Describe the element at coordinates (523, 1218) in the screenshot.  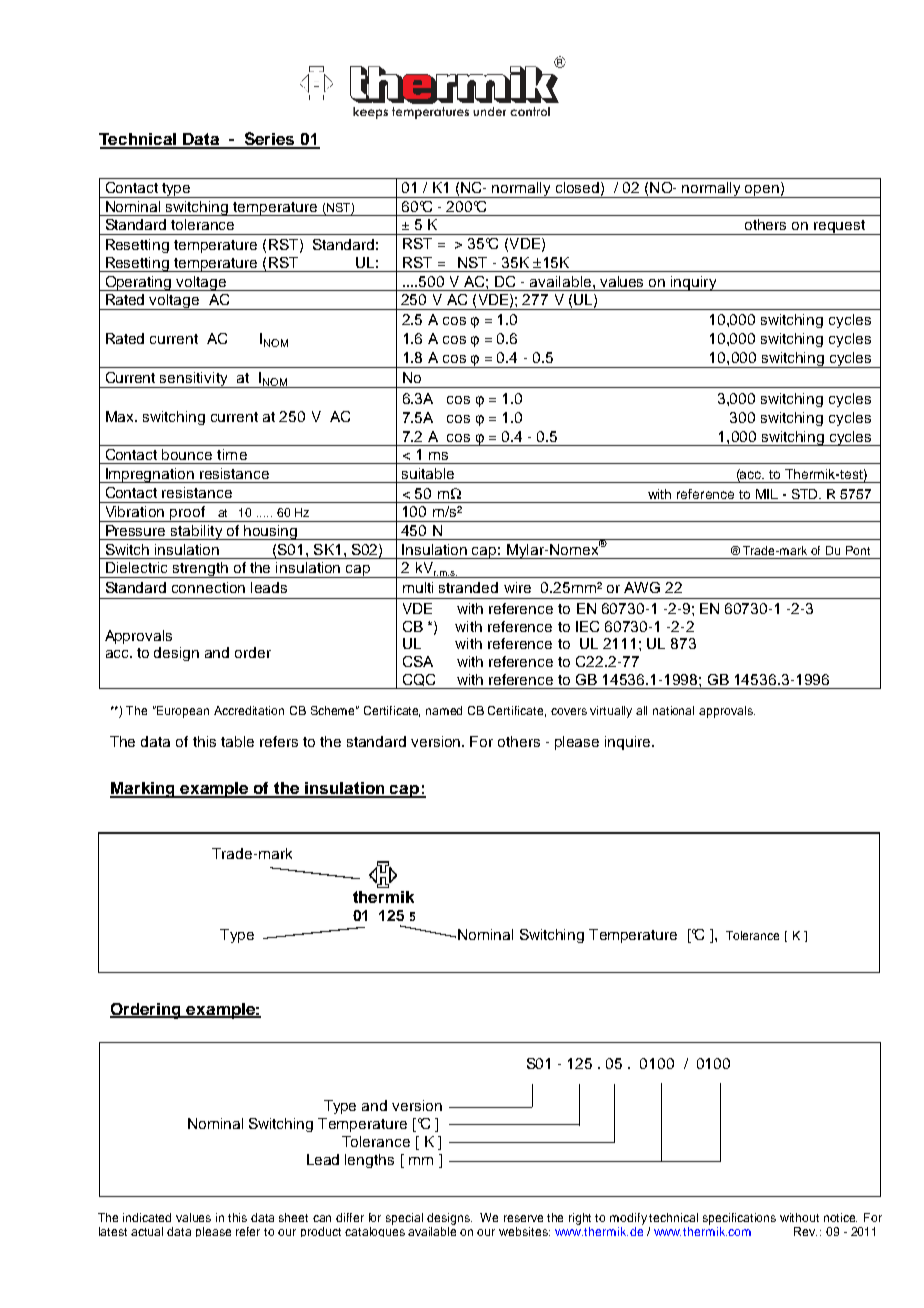
I see `reserve` at that location.
